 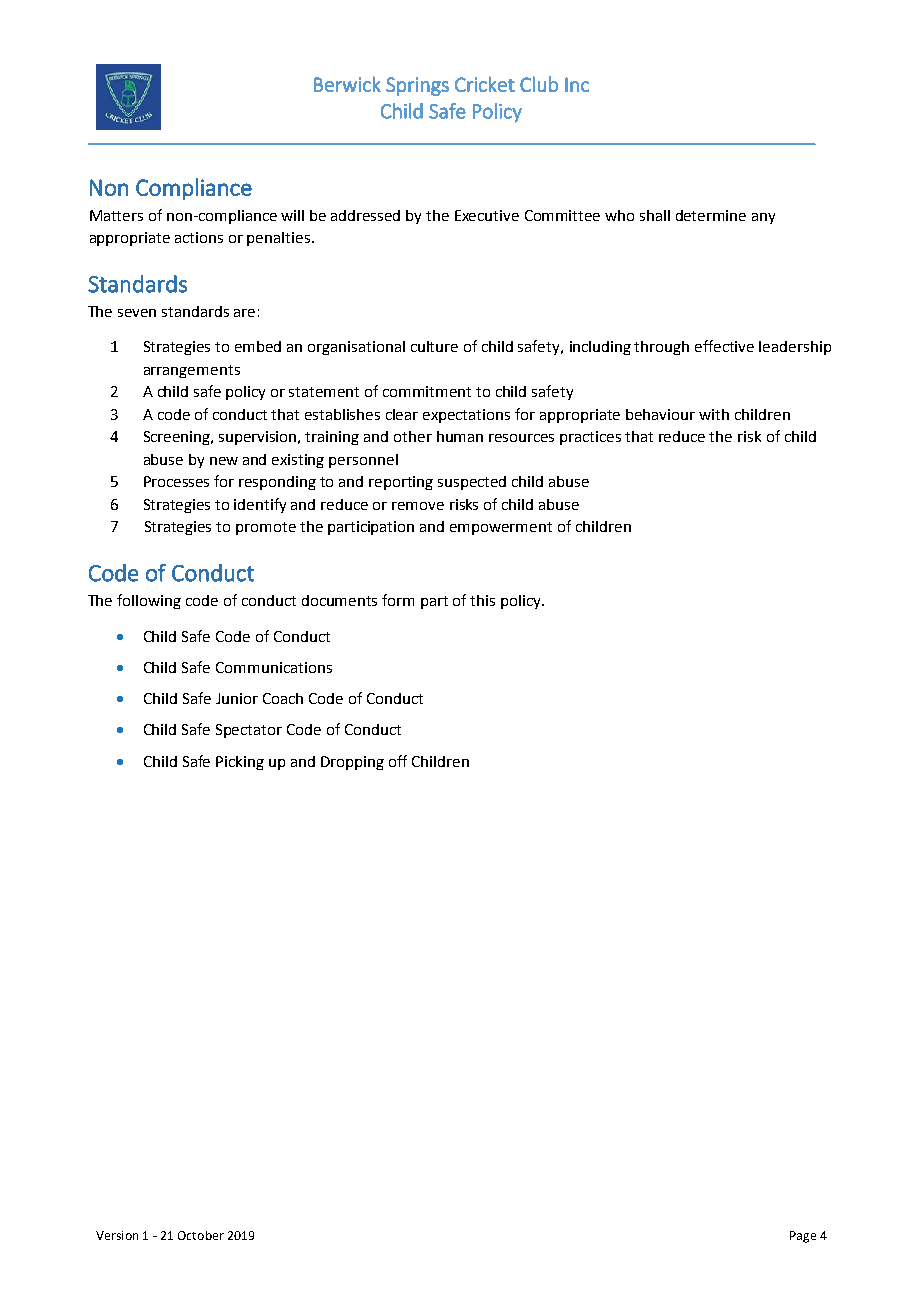 What do you see at coordinates (501, 528) in the document?
I see `empowerment` at bounding box center [501, 528].
